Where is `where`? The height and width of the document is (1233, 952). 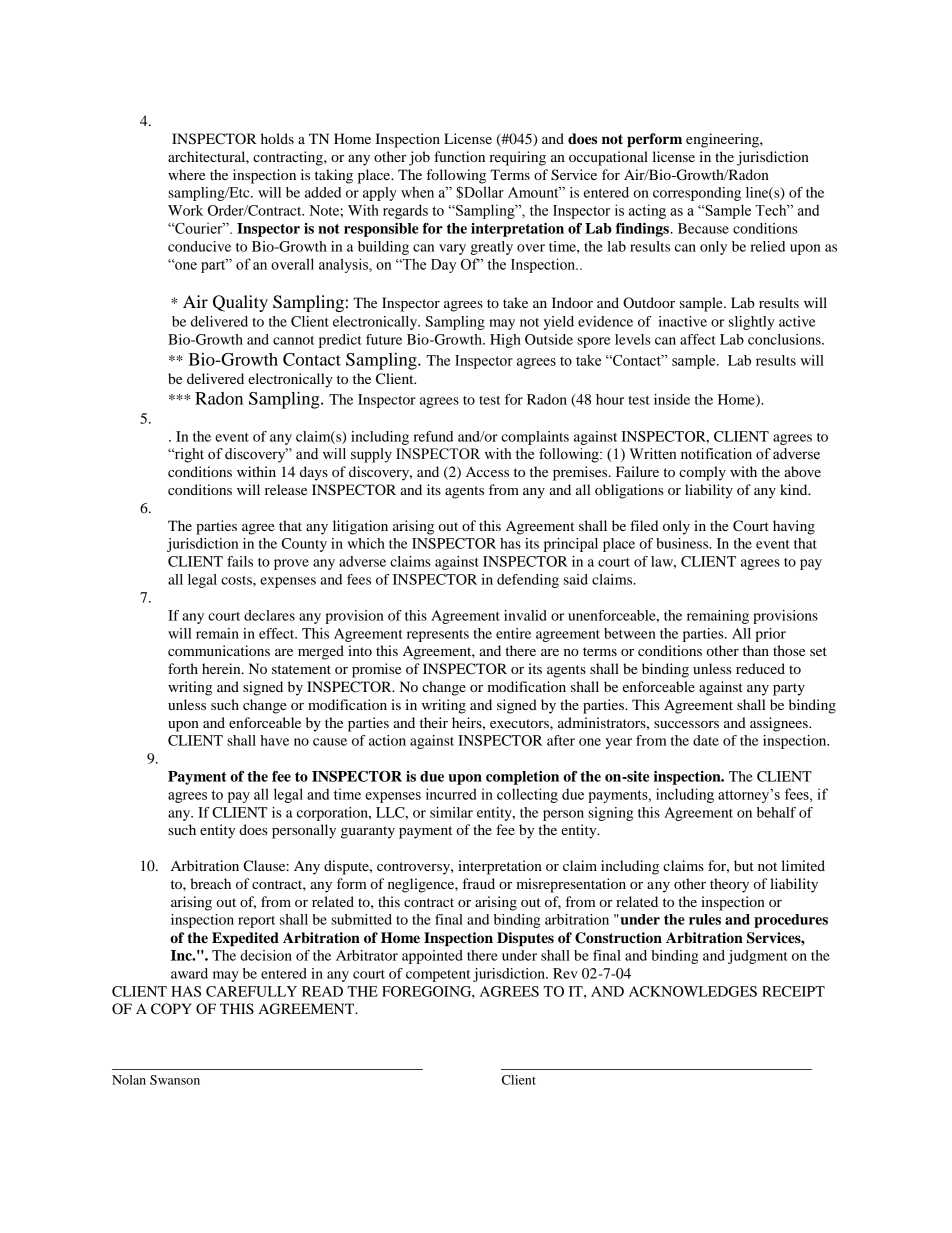
where is located at coordinates (186, 174).
